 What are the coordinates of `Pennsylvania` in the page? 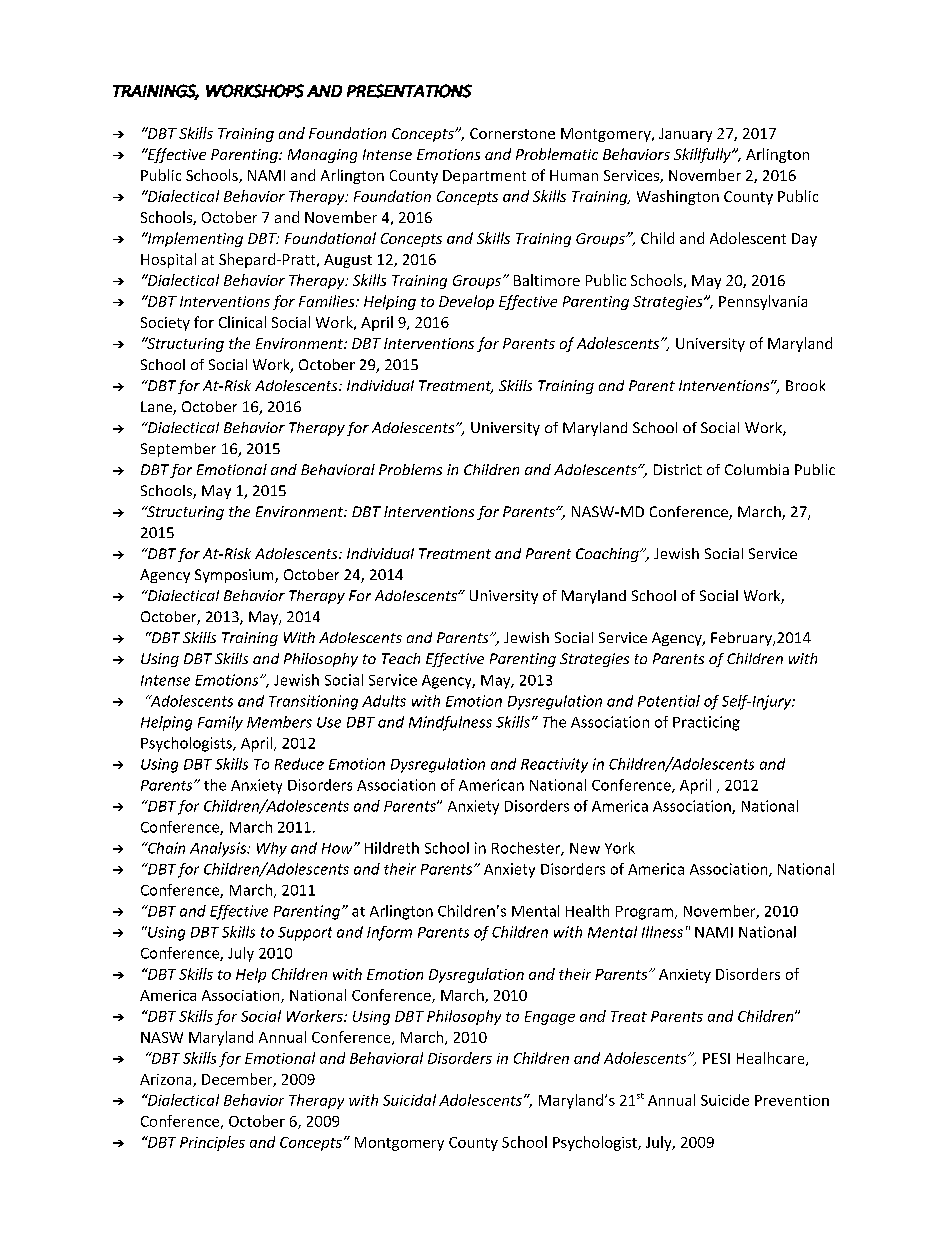 It's located at (763, 302).
